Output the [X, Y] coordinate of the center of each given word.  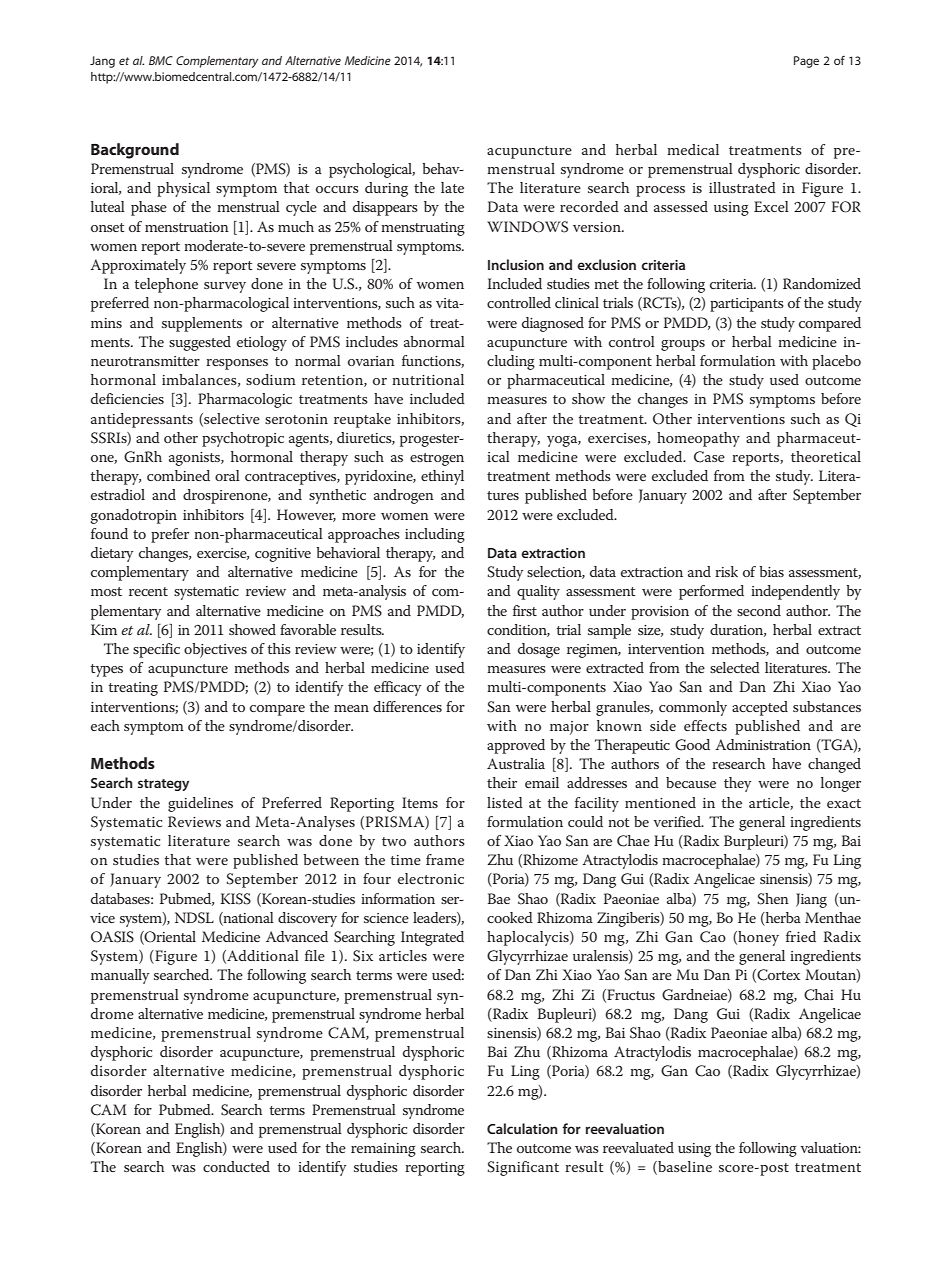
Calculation [522, 1128]
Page [806, 62]
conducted [236, 1166]
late [452, 187]
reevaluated [638, 1147]
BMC [161, 60]
